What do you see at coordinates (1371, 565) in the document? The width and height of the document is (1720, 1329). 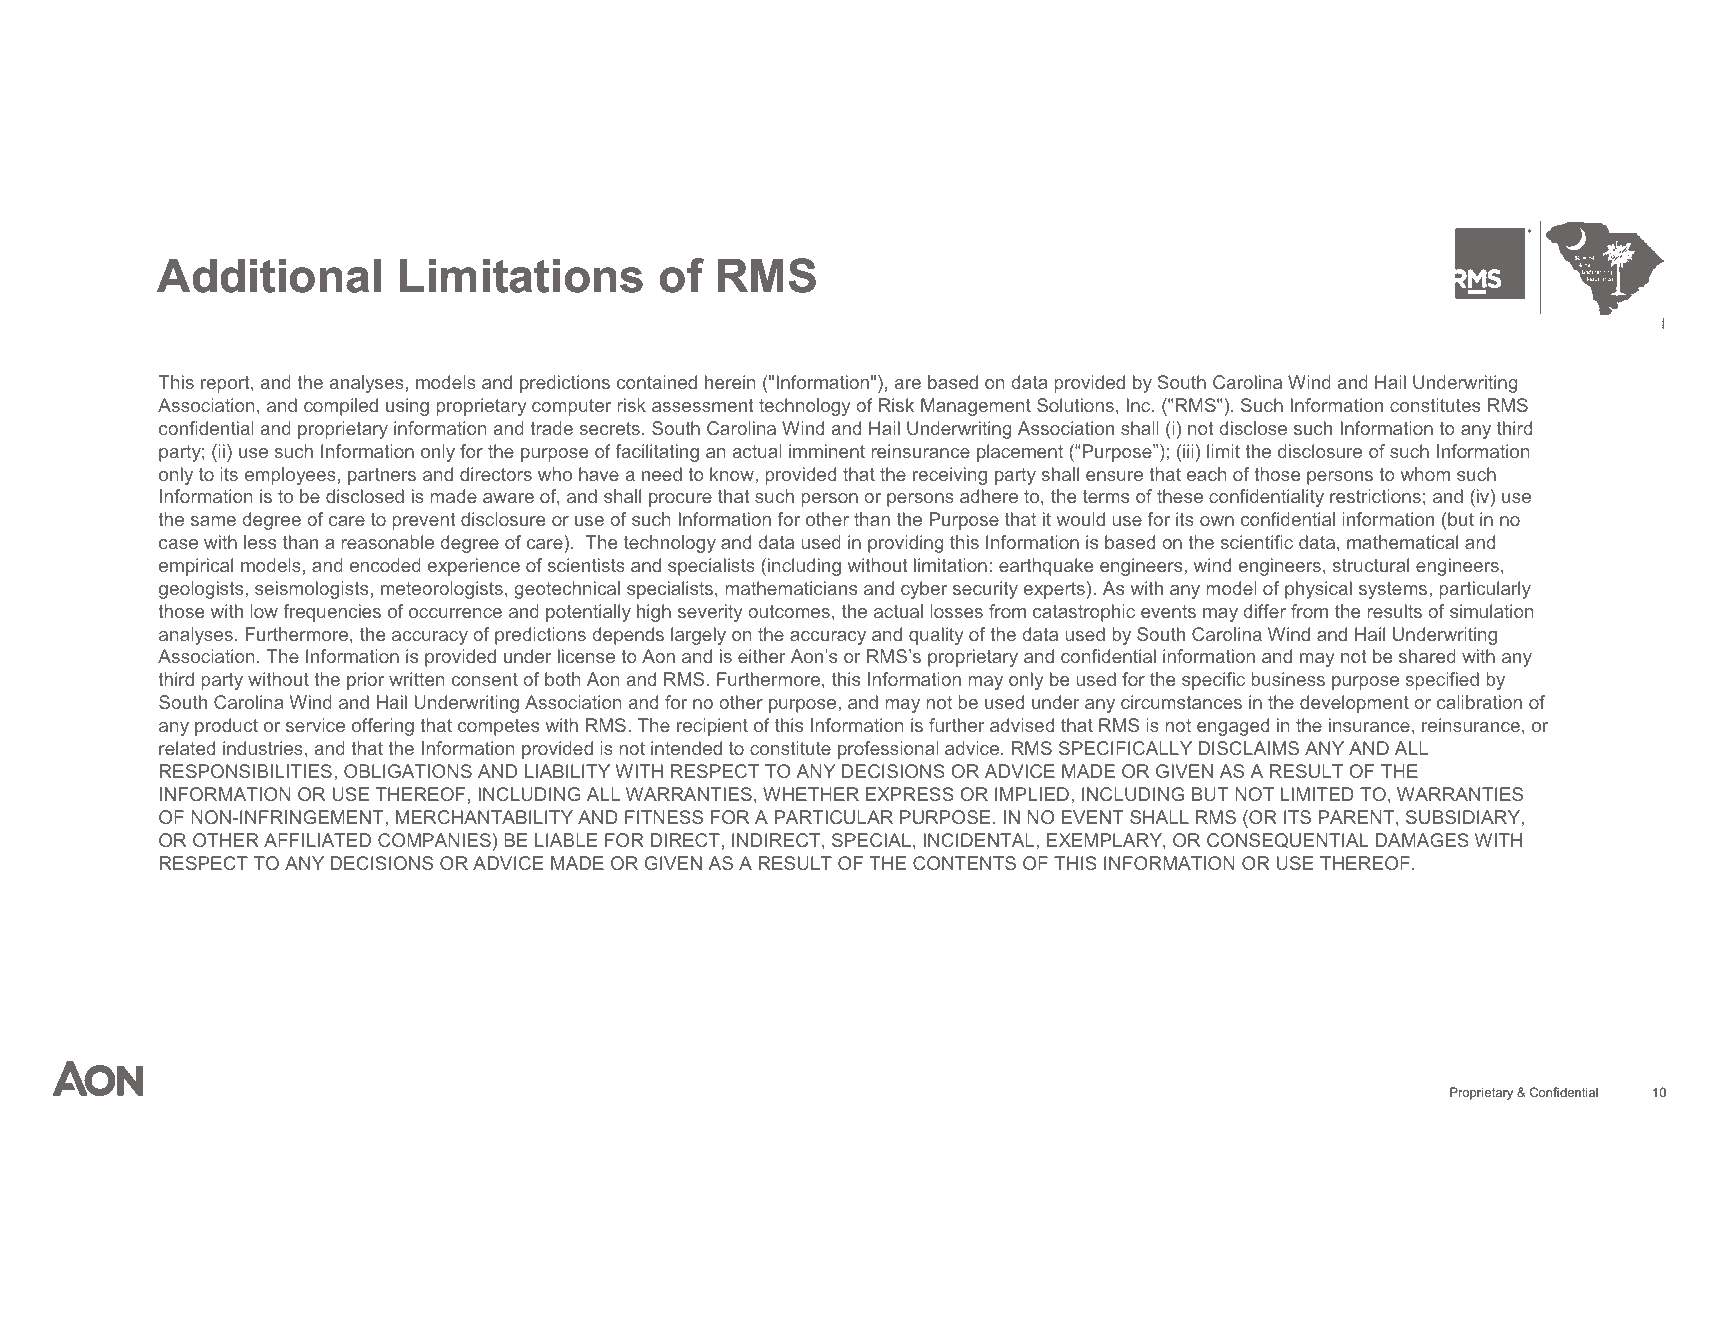 I see `structural` at bounding box center [1371, 565].
